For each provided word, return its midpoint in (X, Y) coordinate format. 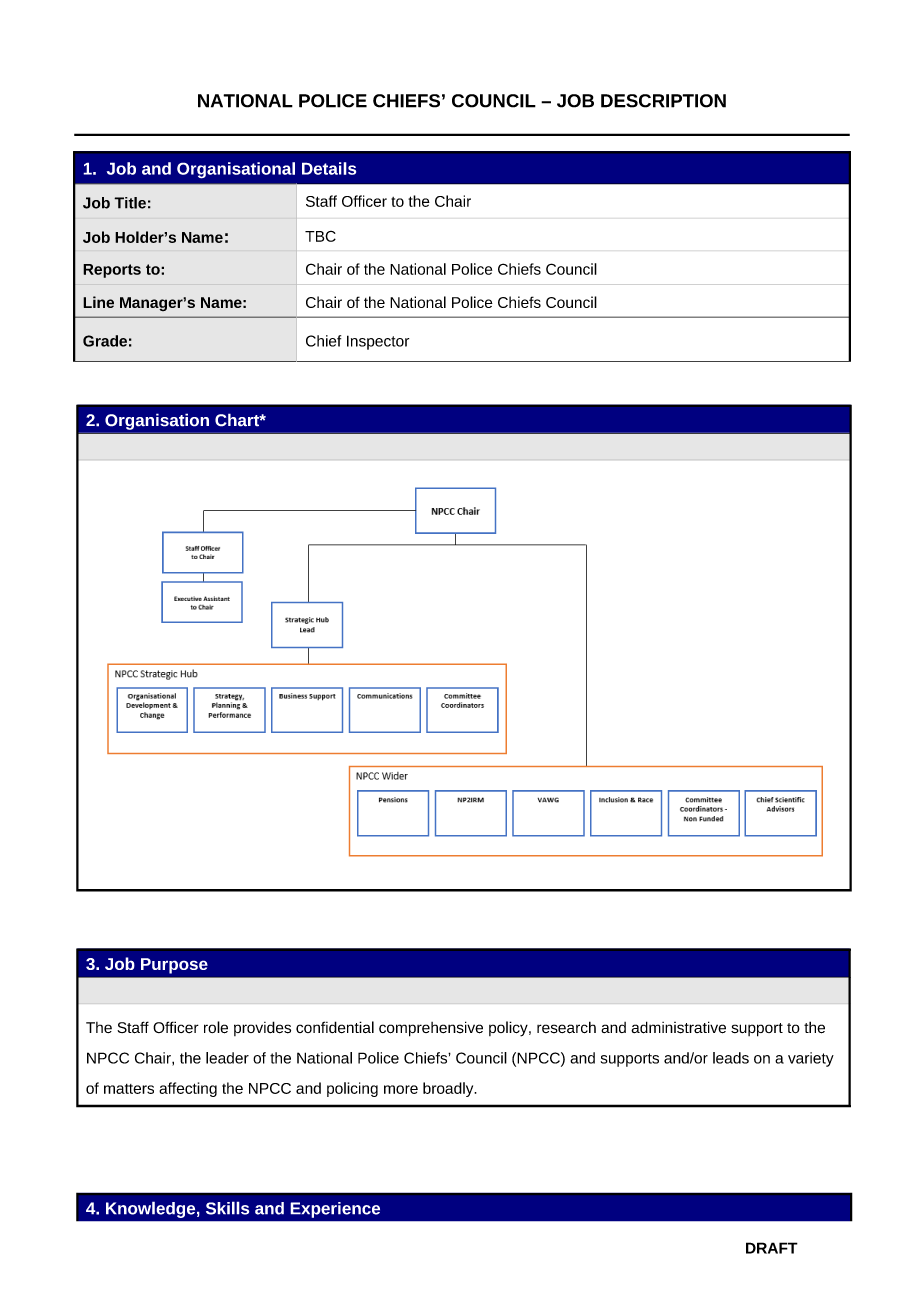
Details (329, 168)
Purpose (174, 966)
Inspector (378, 342)
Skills (227, 1208)
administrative (678, 1027)
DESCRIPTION (663, 101)
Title (130, 203)
